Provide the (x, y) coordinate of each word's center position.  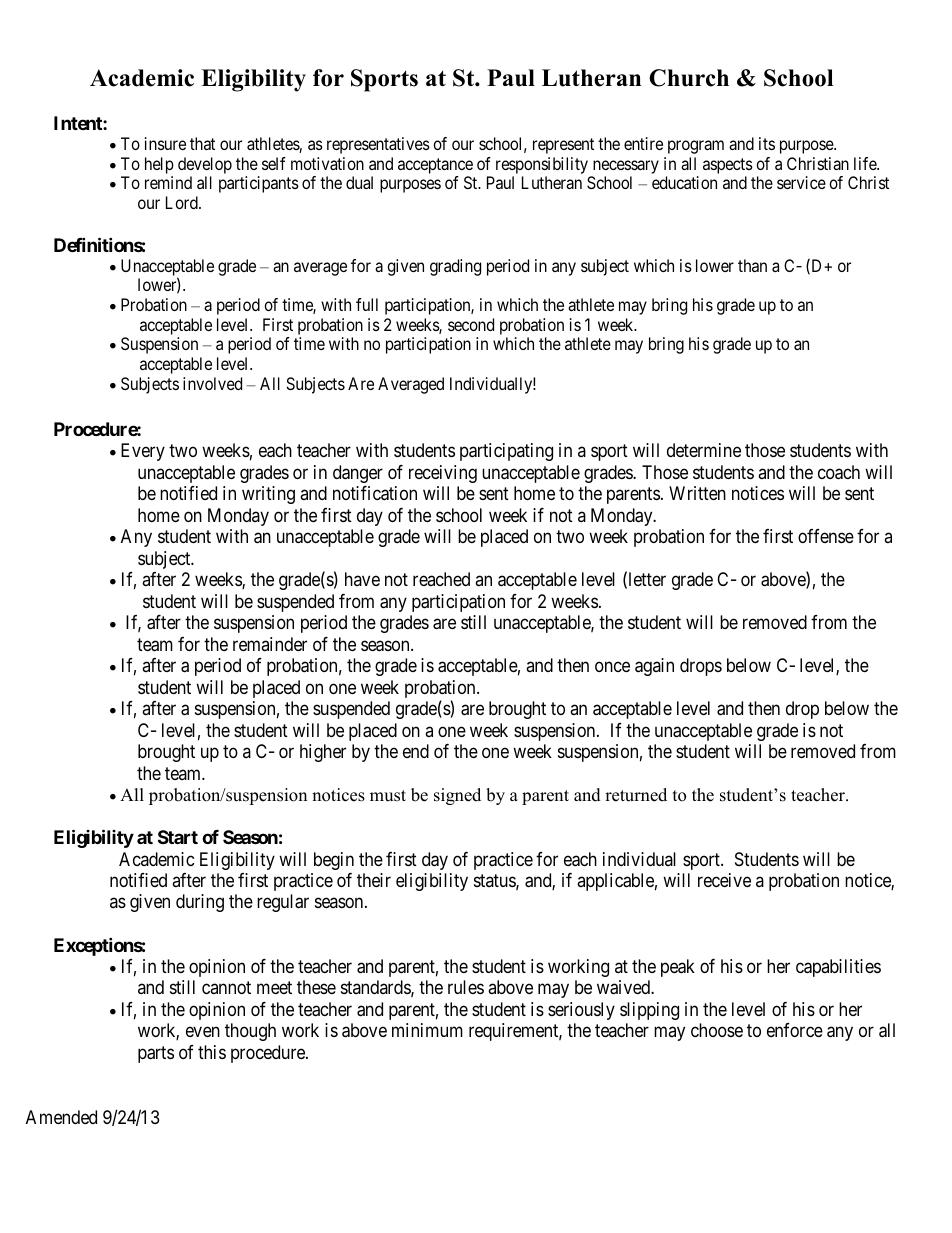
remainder (270, 644)
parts (156, 1054)
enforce (795, 1030)
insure (165, 143)
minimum (427, 1030)
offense (826, 536)
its (767, 143)
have (362, 579)
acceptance (435, 166)
